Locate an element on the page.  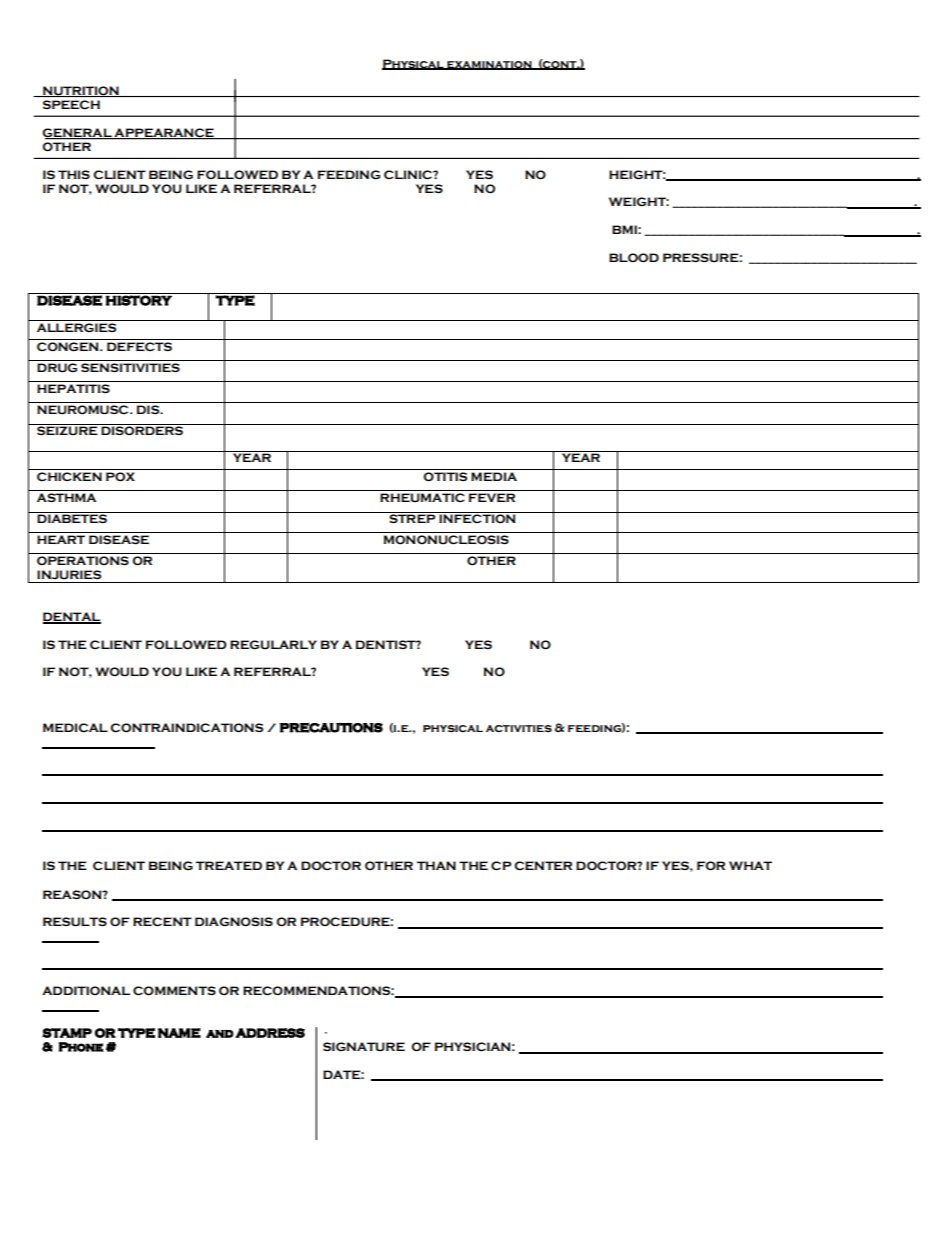
PRECAUTIONS is located at coordinates (331, 727).
